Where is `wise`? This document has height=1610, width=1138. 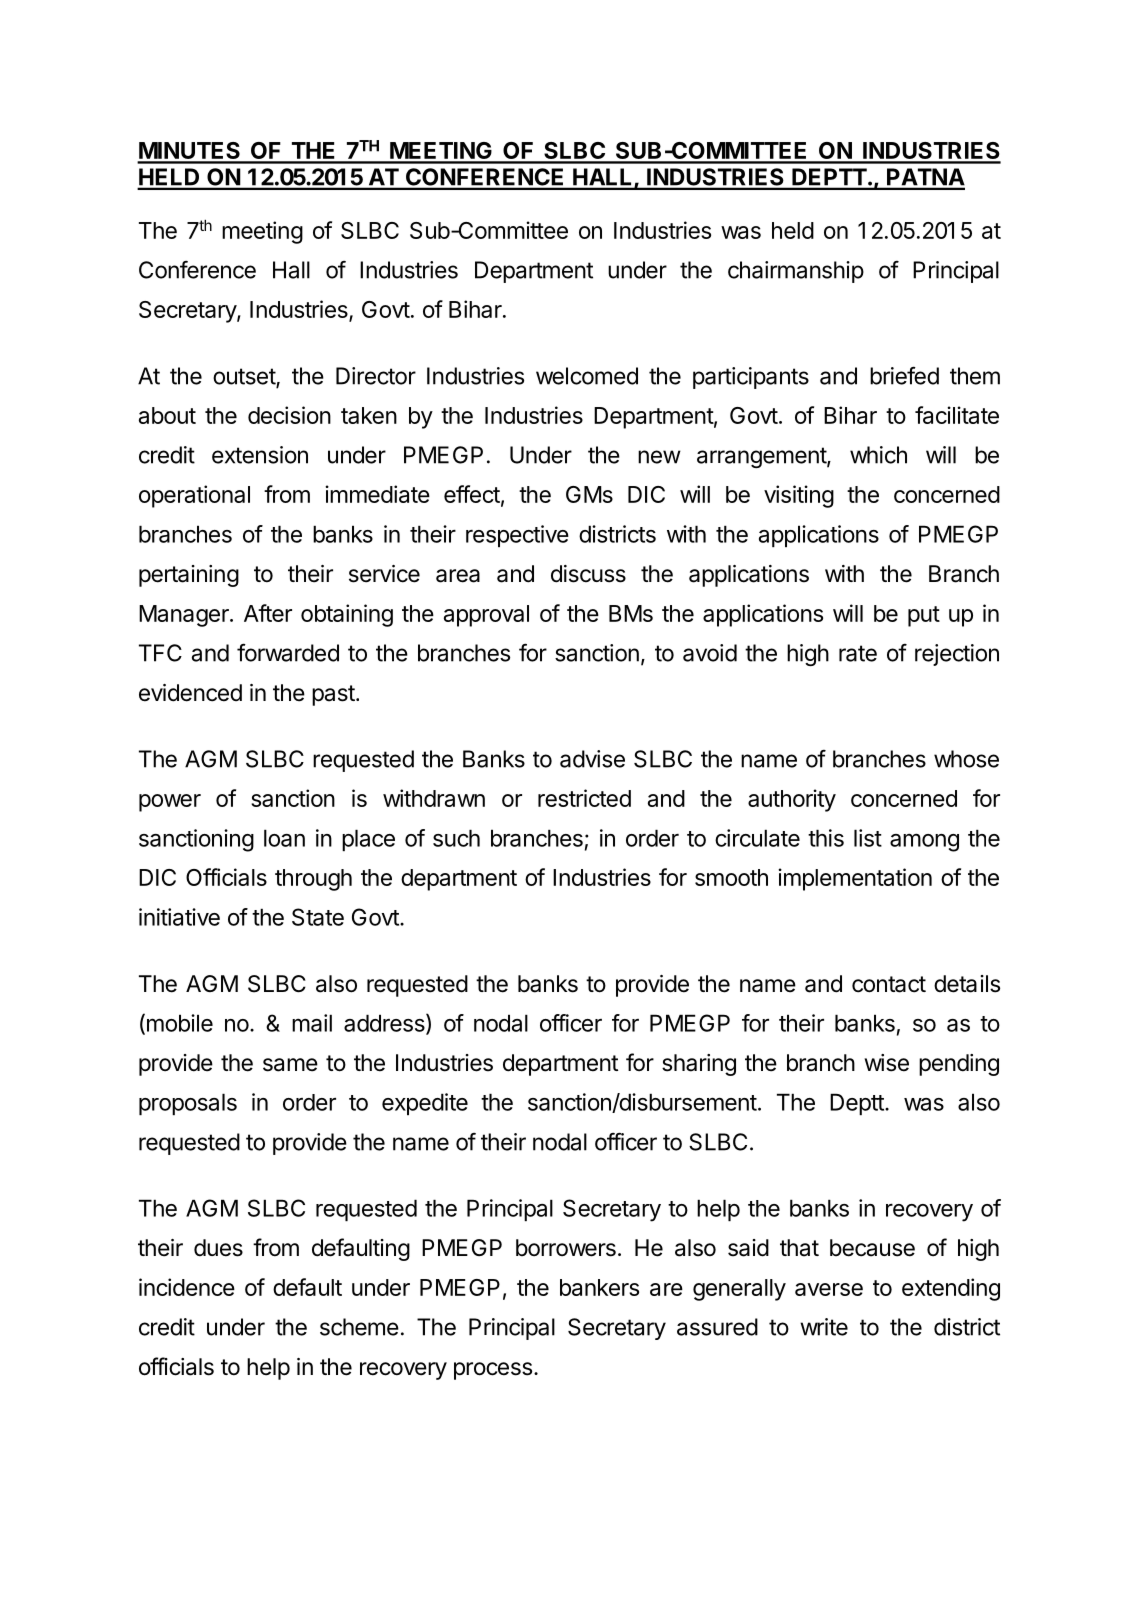 wise is located at coordinates (886, 1063).
